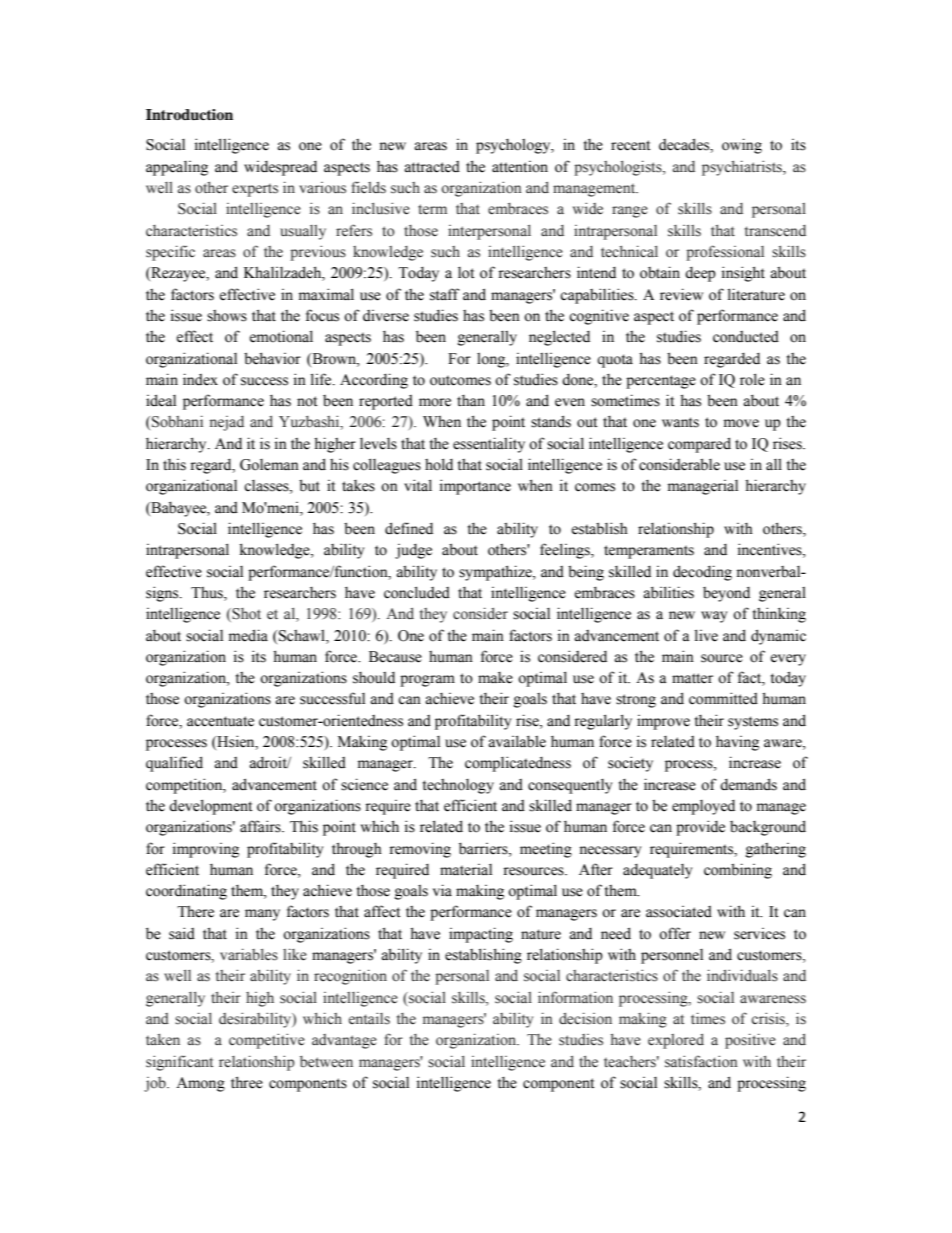  Describe the element at coordinates (247, 1082) in the screenshot. I see `three` at that location.
